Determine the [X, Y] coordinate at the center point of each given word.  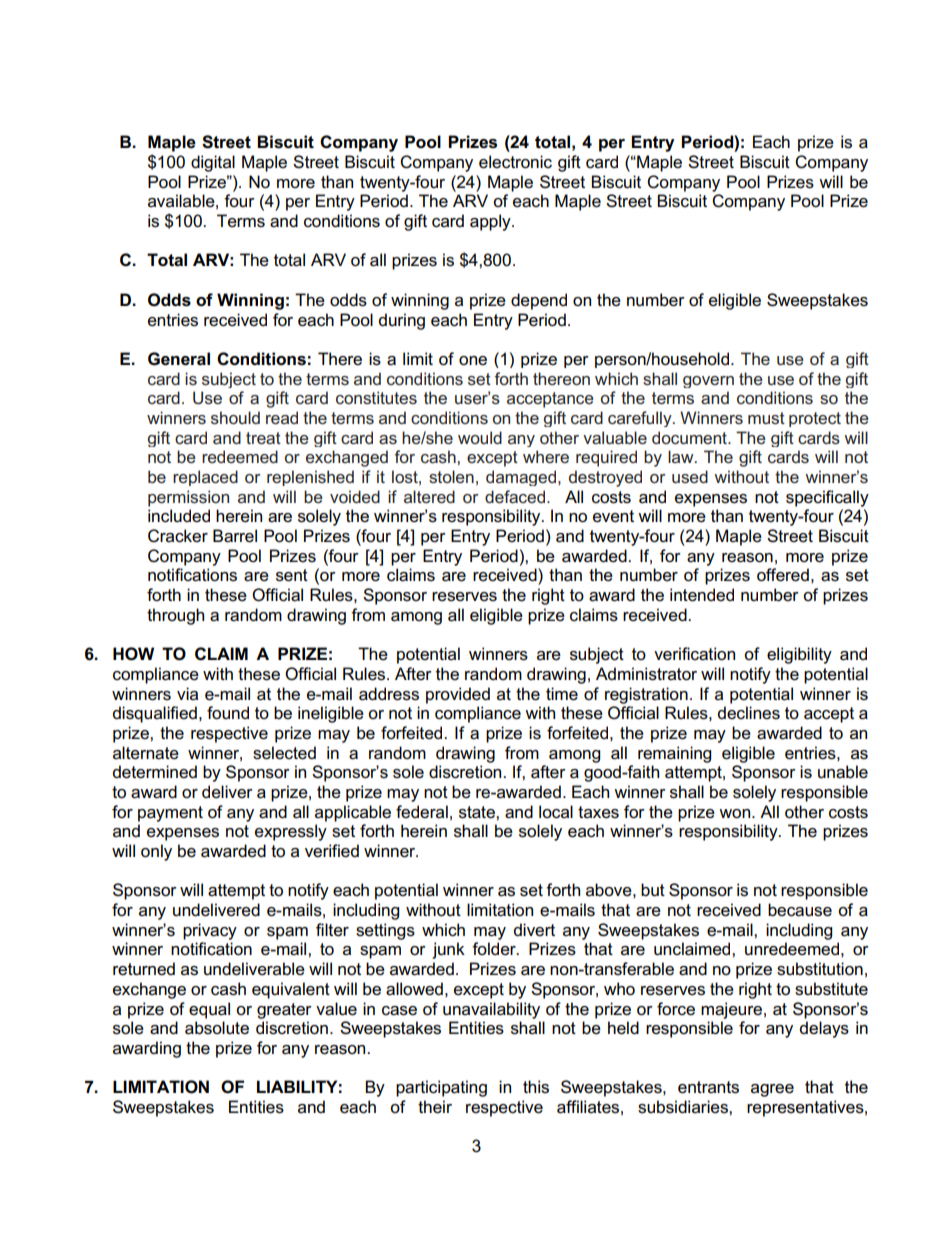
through [175, 616]
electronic [515, 162]
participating [441, 1088]
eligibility [799, 655]
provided [458, 695]
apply [491, 222]
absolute [217, 1028]
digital [213, 163]
